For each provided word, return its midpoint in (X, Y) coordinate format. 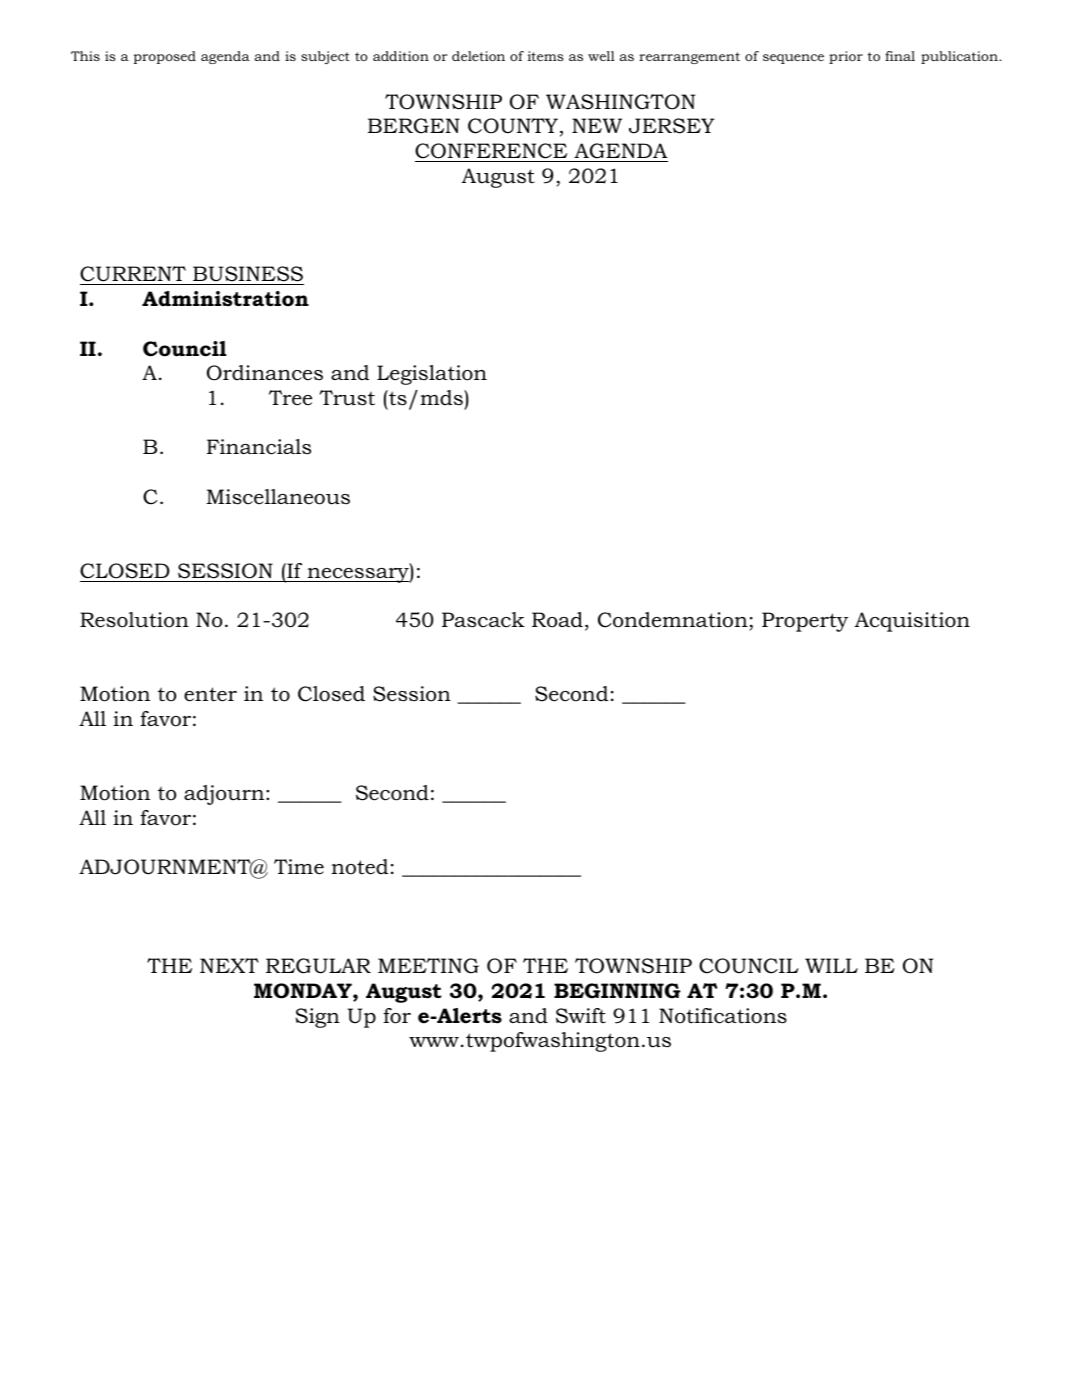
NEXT (229, 965)
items (546, 56)
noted (359, 867)
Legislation (432, 375)
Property (805, 622)
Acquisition (912, 622)
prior (846, 57)
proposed (165, 57)
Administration (225, 299)
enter (210, 694)
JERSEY (672, 126)
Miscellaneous (278, 497)
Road (557, 620)
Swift (581, 1016)
